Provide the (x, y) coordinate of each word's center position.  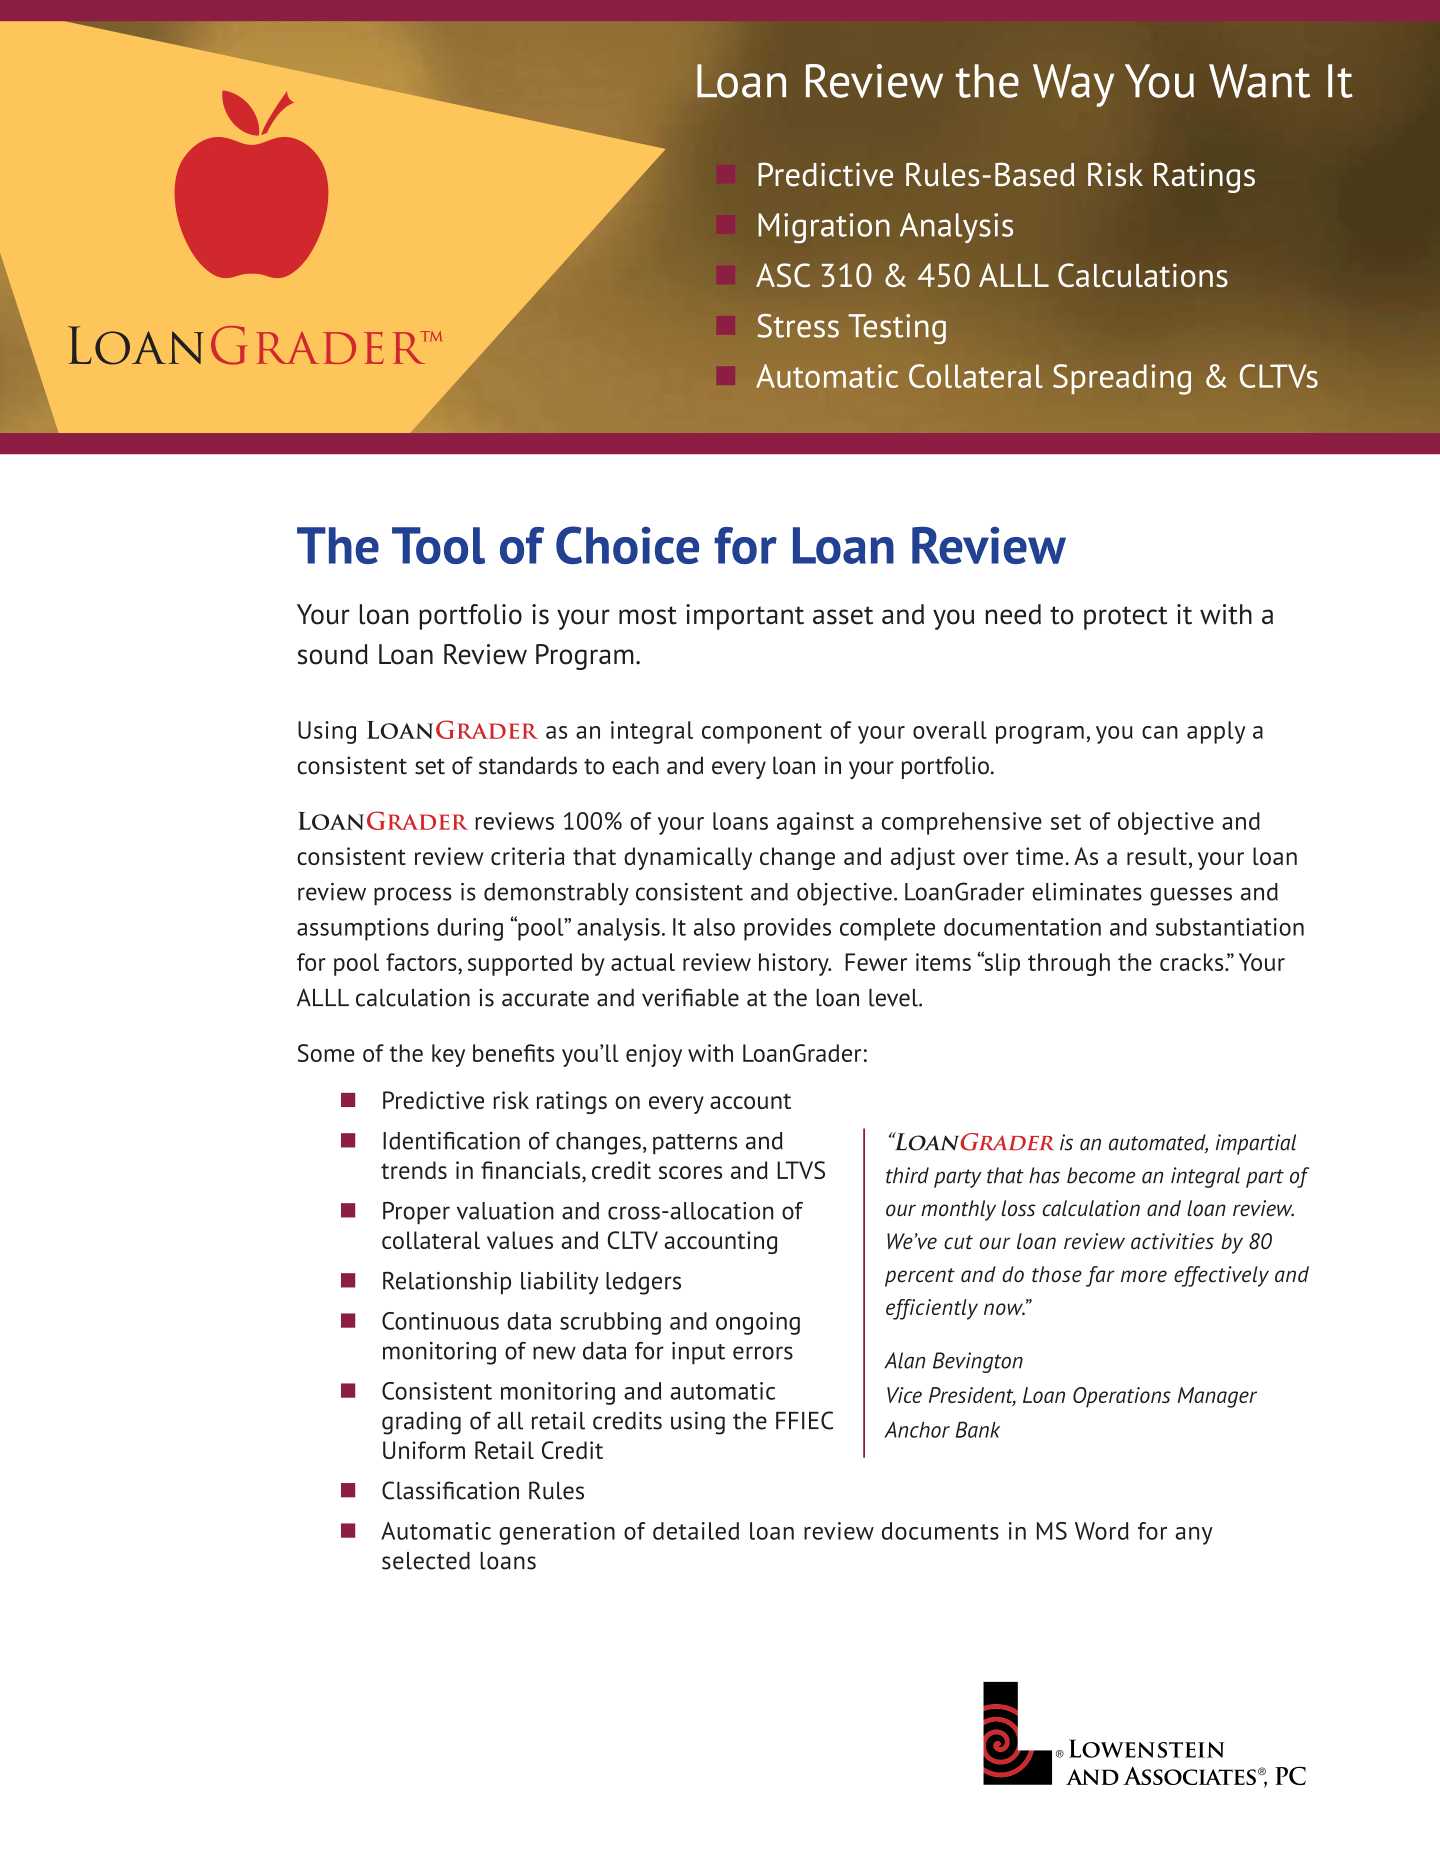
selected (426, 1561)
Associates (1189, 1775)
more (1144, 1276)
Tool (438, 545)
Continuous (440, 1321)
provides (787, 929)
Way (1073, 85)
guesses (1191, 896)
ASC (783, 275)
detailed (696, 1531)
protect (1125, 618)
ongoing (758, 1323)
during (470, 929)
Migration (824, 228)
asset (843, 615)
